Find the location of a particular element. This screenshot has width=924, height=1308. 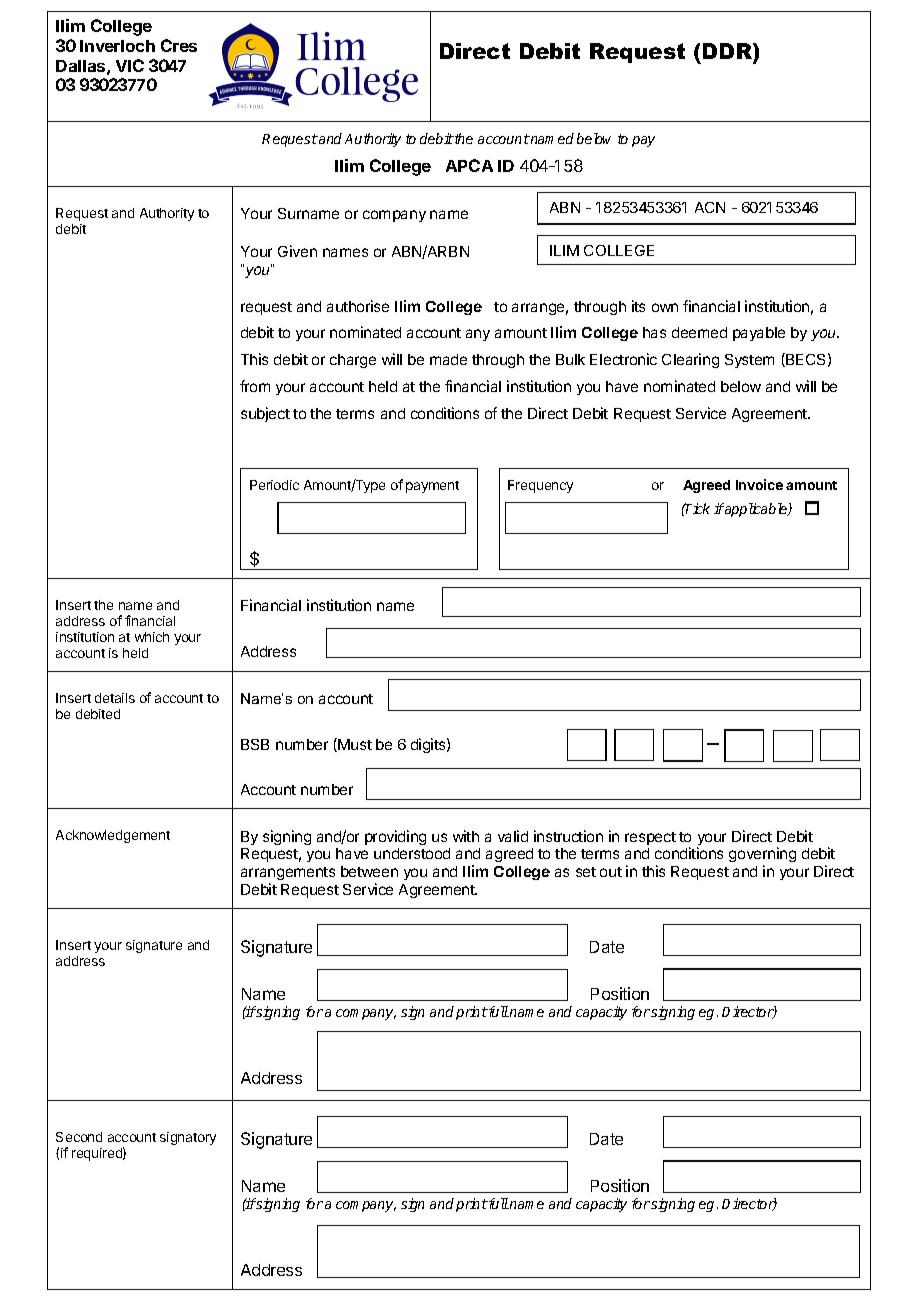

Periodic is located at coordinates (274, 485).
